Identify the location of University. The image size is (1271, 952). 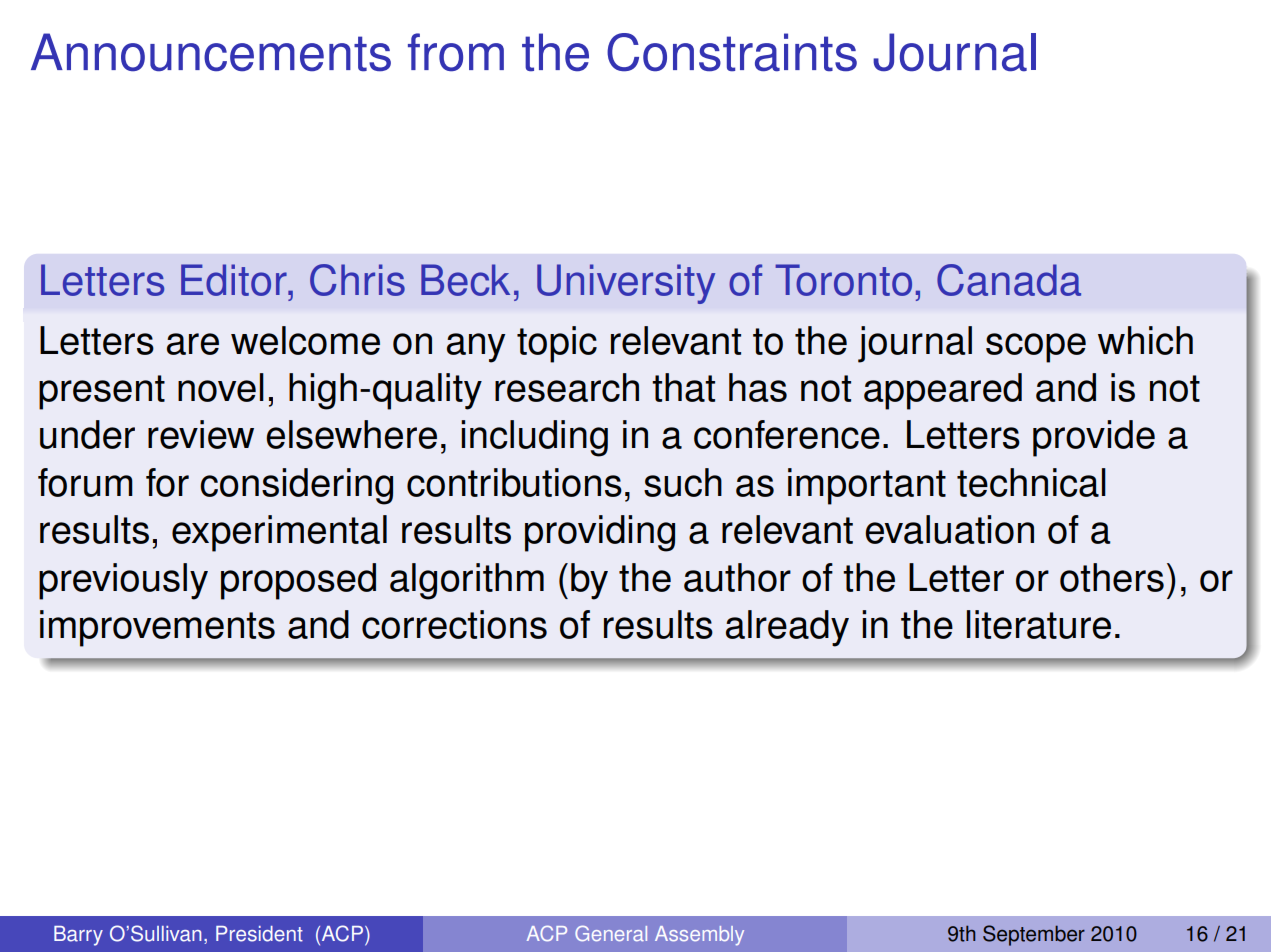
(626, 284).
